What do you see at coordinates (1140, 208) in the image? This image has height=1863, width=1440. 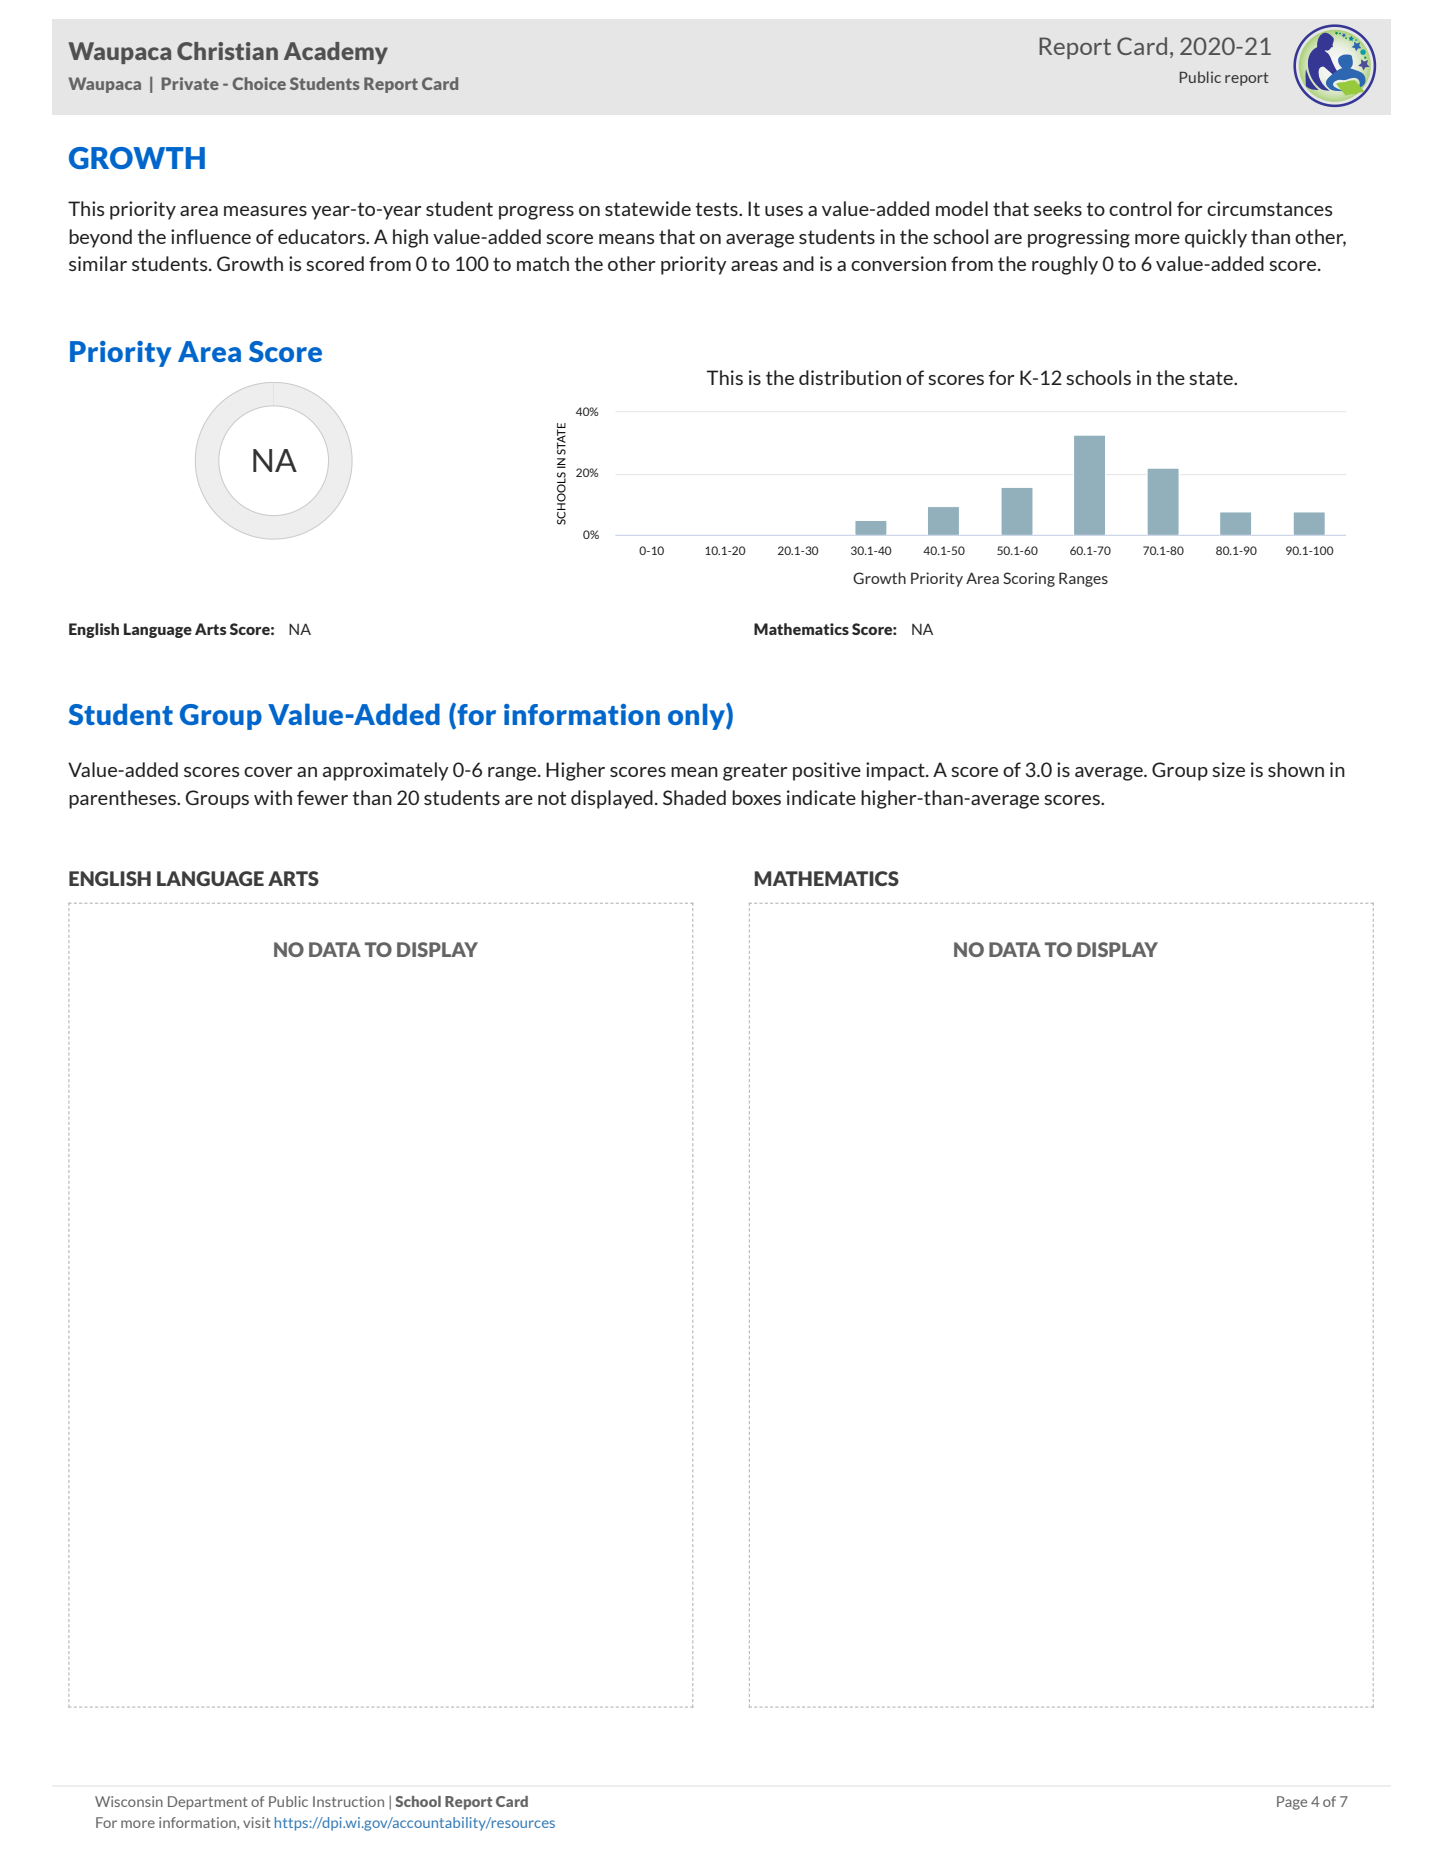 I see `control` at bounding box center [1140, 208].
